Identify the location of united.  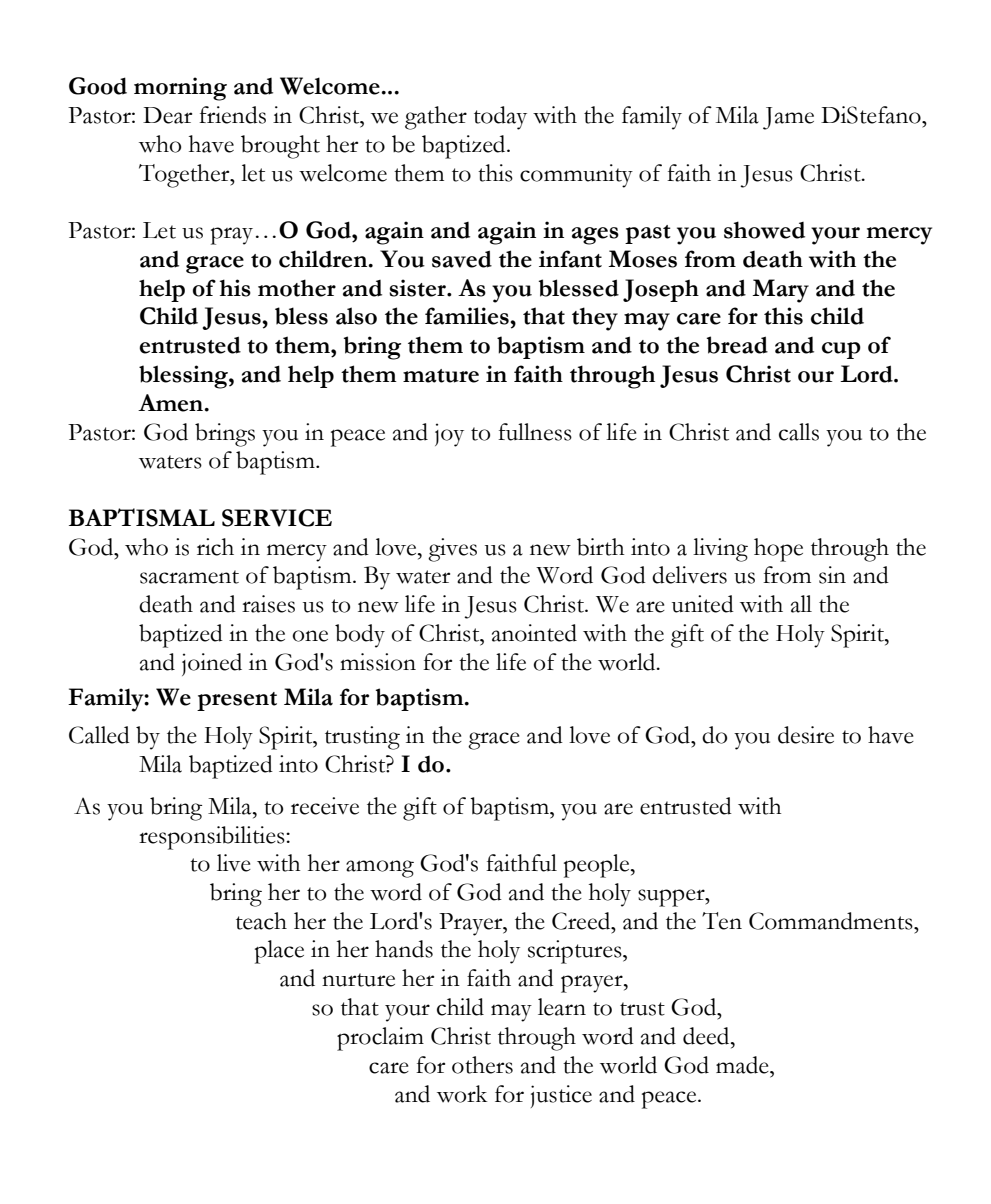
(703, 604).
